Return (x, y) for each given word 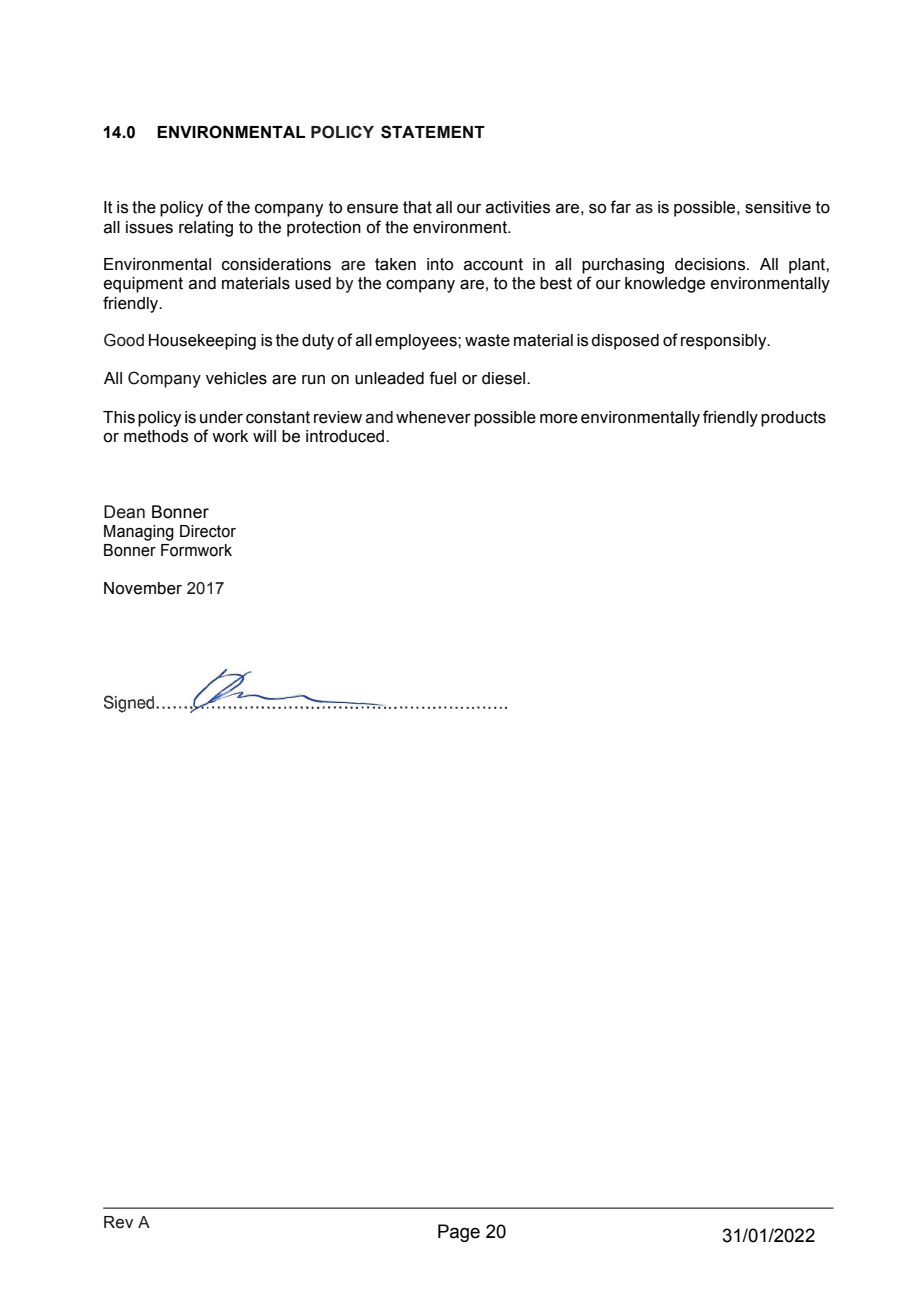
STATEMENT (433, 132)
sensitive (778, 207)
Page (459, 1233)
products (793, 419)
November (143, 588)
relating (206, 229)
